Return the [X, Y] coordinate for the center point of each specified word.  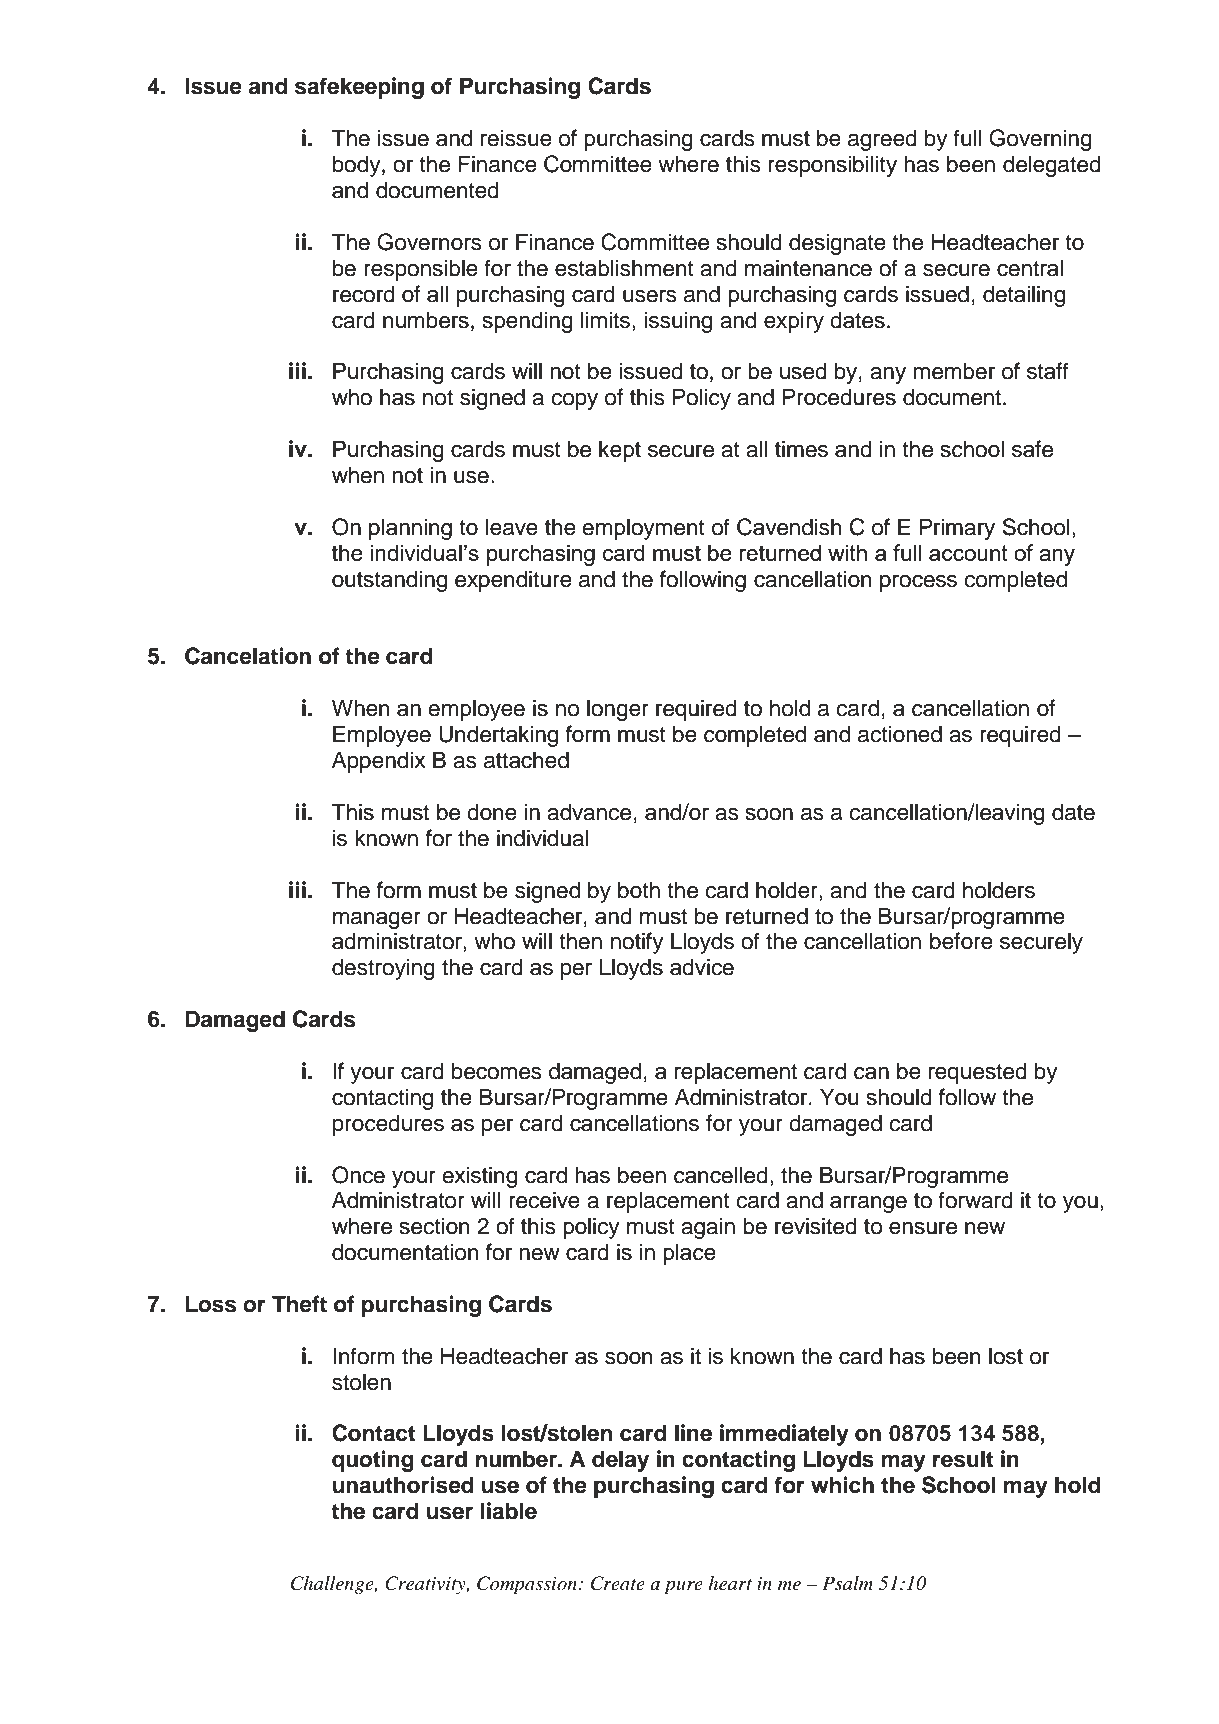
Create [618, 1583]
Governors [429, 242]
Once [358, 1175]
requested [978, 1073]
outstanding [389, 581]
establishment [624, 268]
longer [618, 710]
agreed [882, 140]
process [918, 583]
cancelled [721, 1175]
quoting [373, 1461]
